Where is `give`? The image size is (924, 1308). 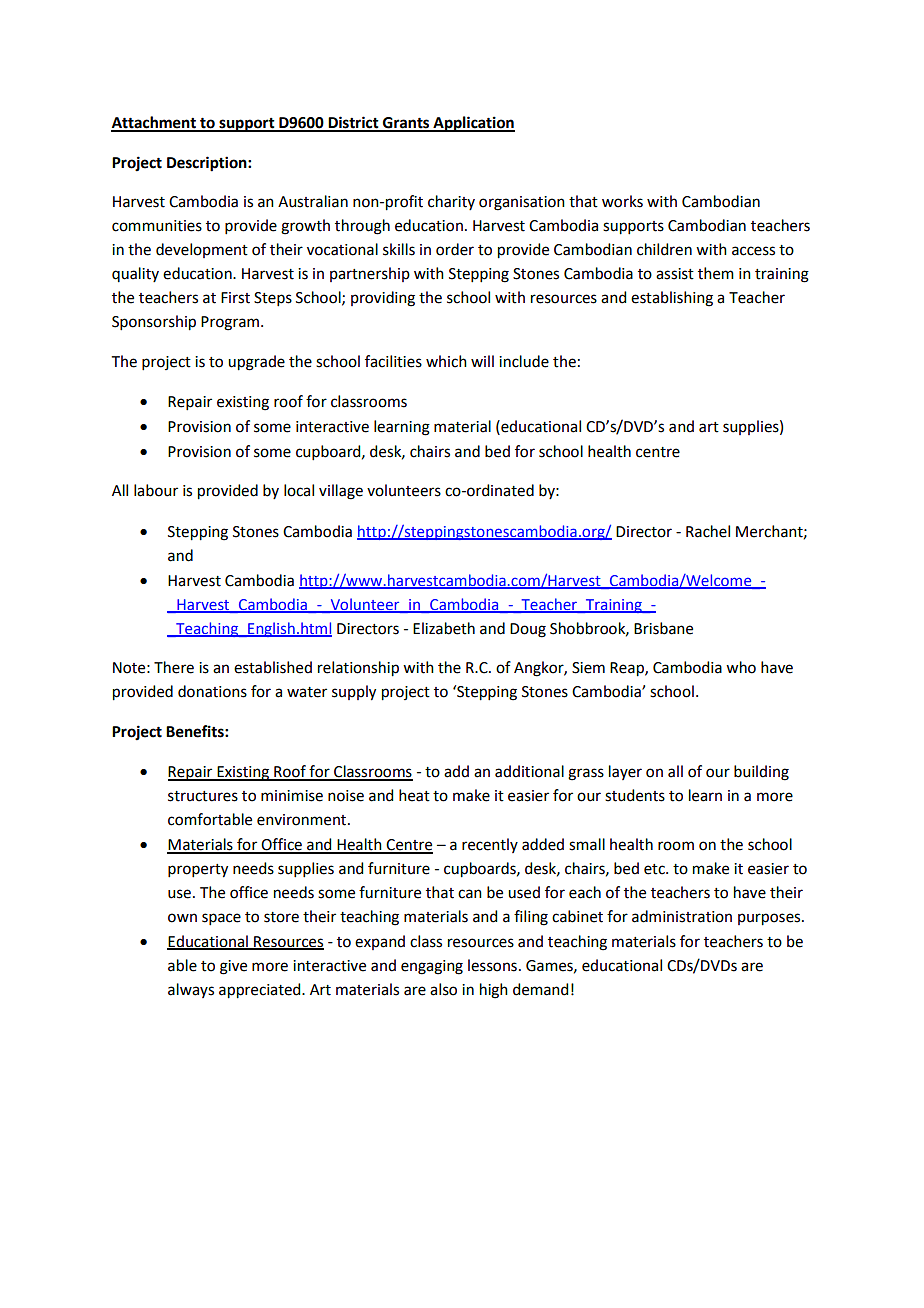 give is located at coordinates (233, 967).
